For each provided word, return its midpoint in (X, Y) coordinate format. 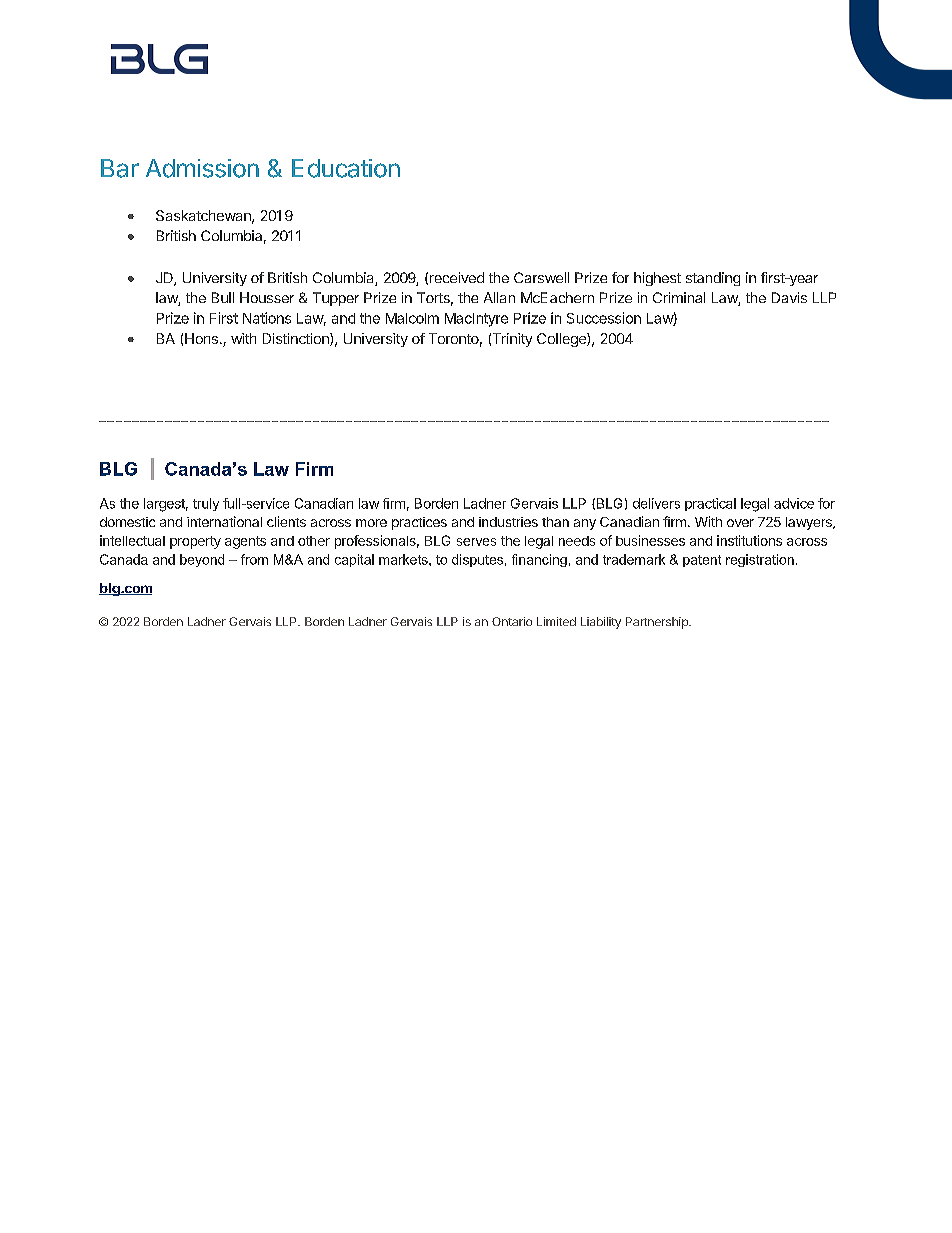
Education (346, 168)
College (562, 340)
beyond (202, 560)
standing (713, 279)
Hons (201, 338)
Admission (202, 168)
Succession (604, 318)
